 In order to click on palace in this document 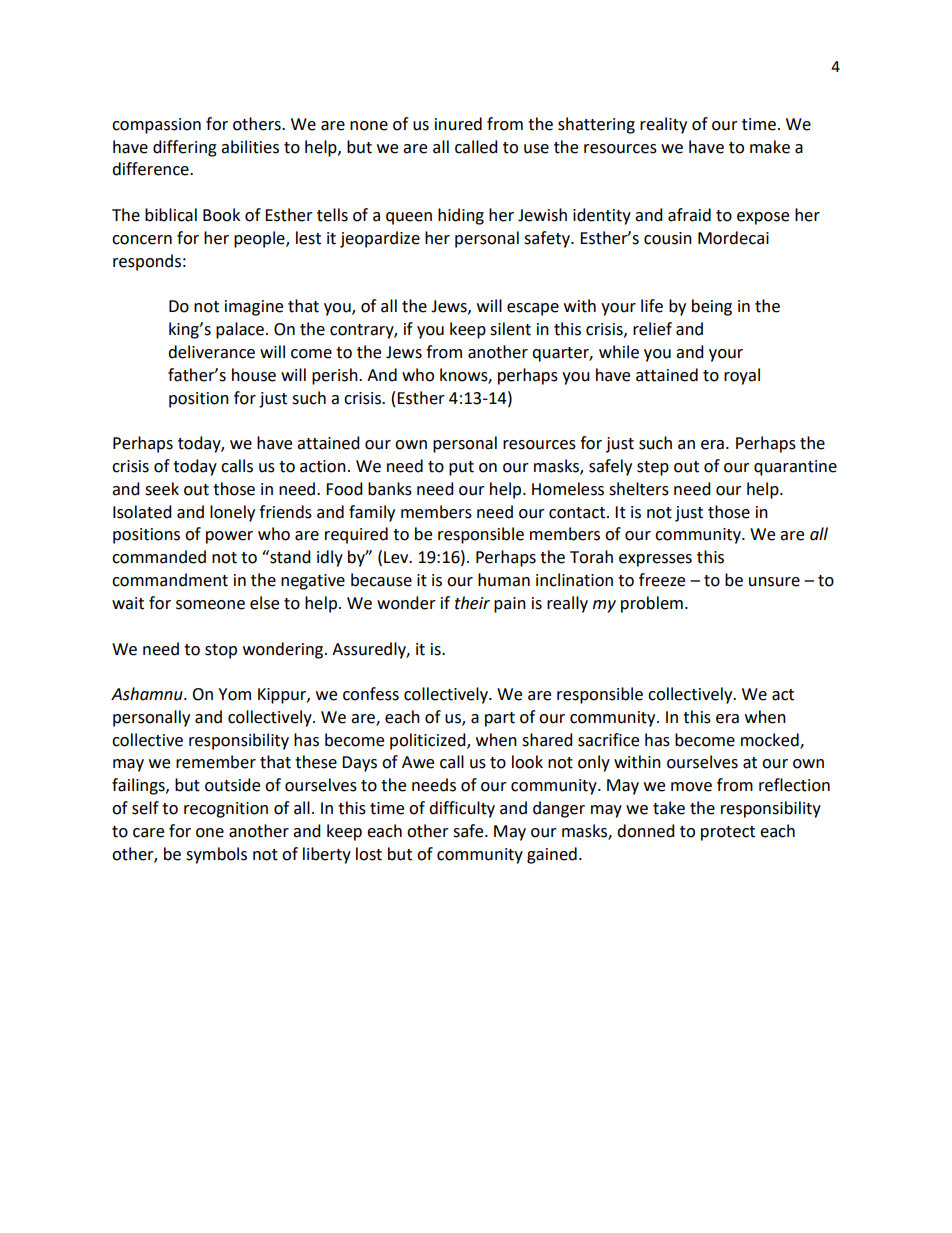, I will do `click(240, 330)`.
